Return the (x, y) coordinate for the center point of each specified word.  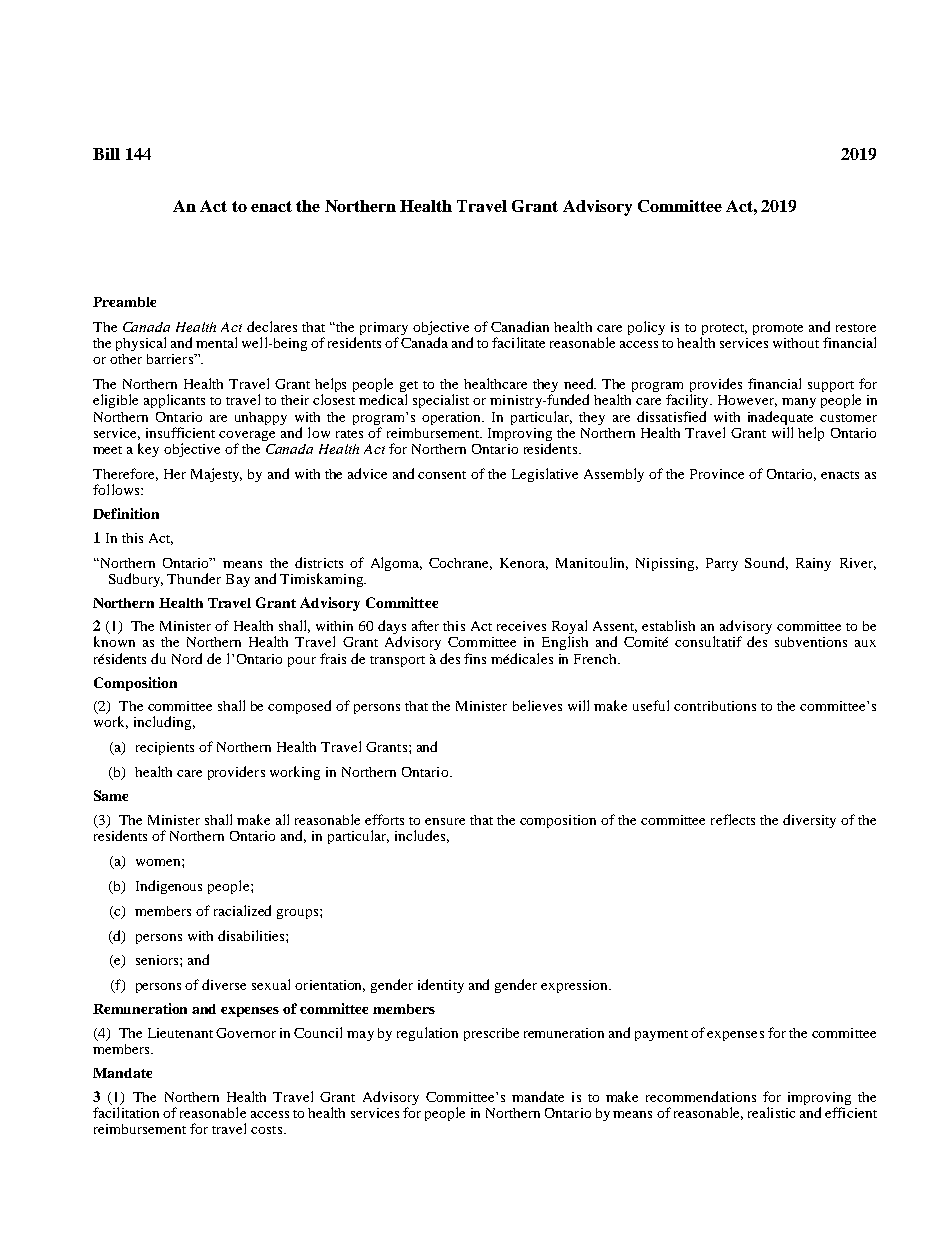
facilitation (126, 1112)
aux (865, 643)
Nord (187, 658)
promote (778, 329)
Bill (106, 154)
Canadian (520, 326)
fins (475, 658)
